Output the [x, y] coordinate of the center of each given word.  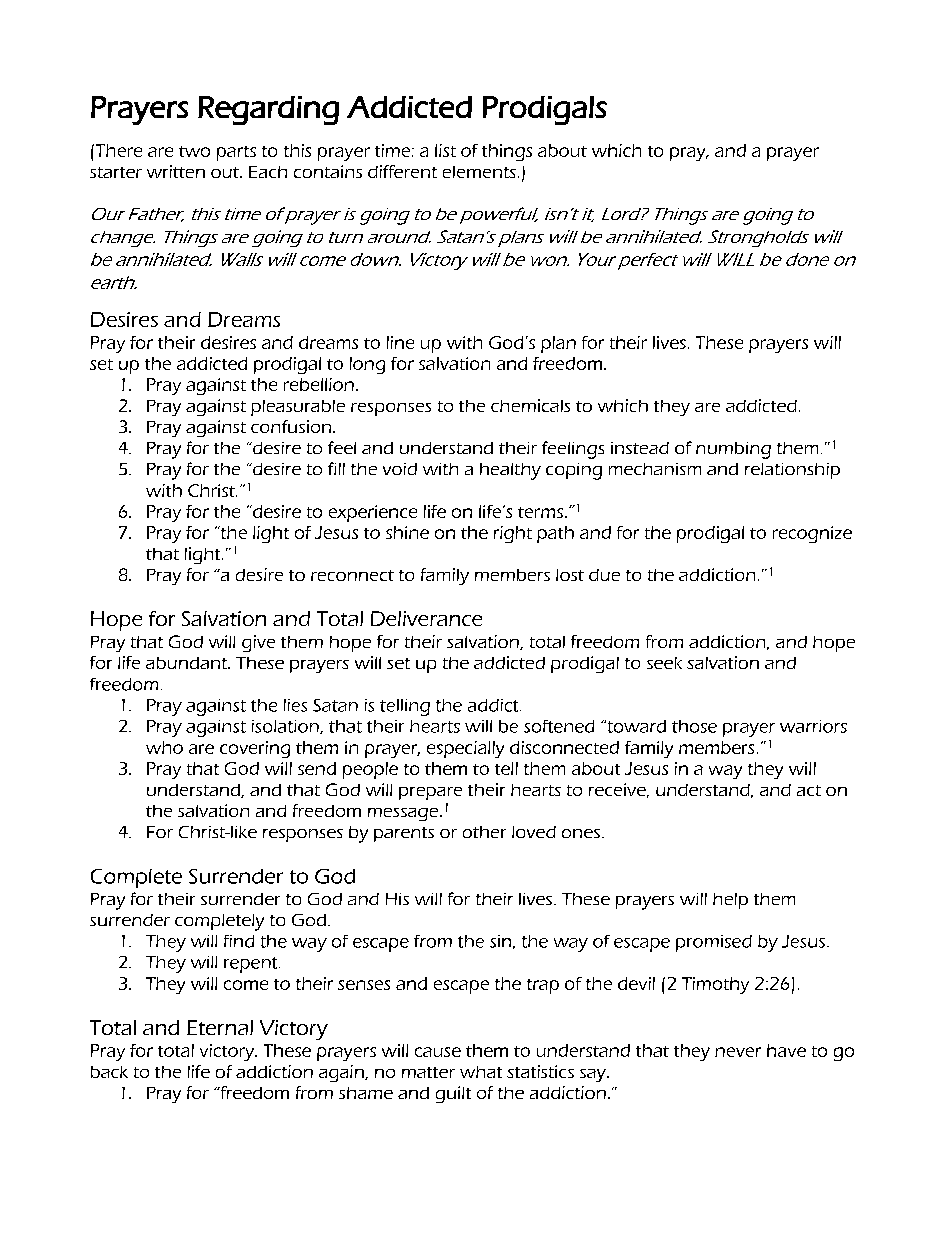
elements [479, 172]
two [194, 151]
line [400, 342]
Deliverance [426, 618]
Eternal [220, 1027]
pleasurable [298, 408]
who [164, 747]
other [484, 832]
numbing [733, 450]
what [481, 1072]
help [730, 901]
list [445, 150]
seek [664, 663]
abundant [187, 663]
